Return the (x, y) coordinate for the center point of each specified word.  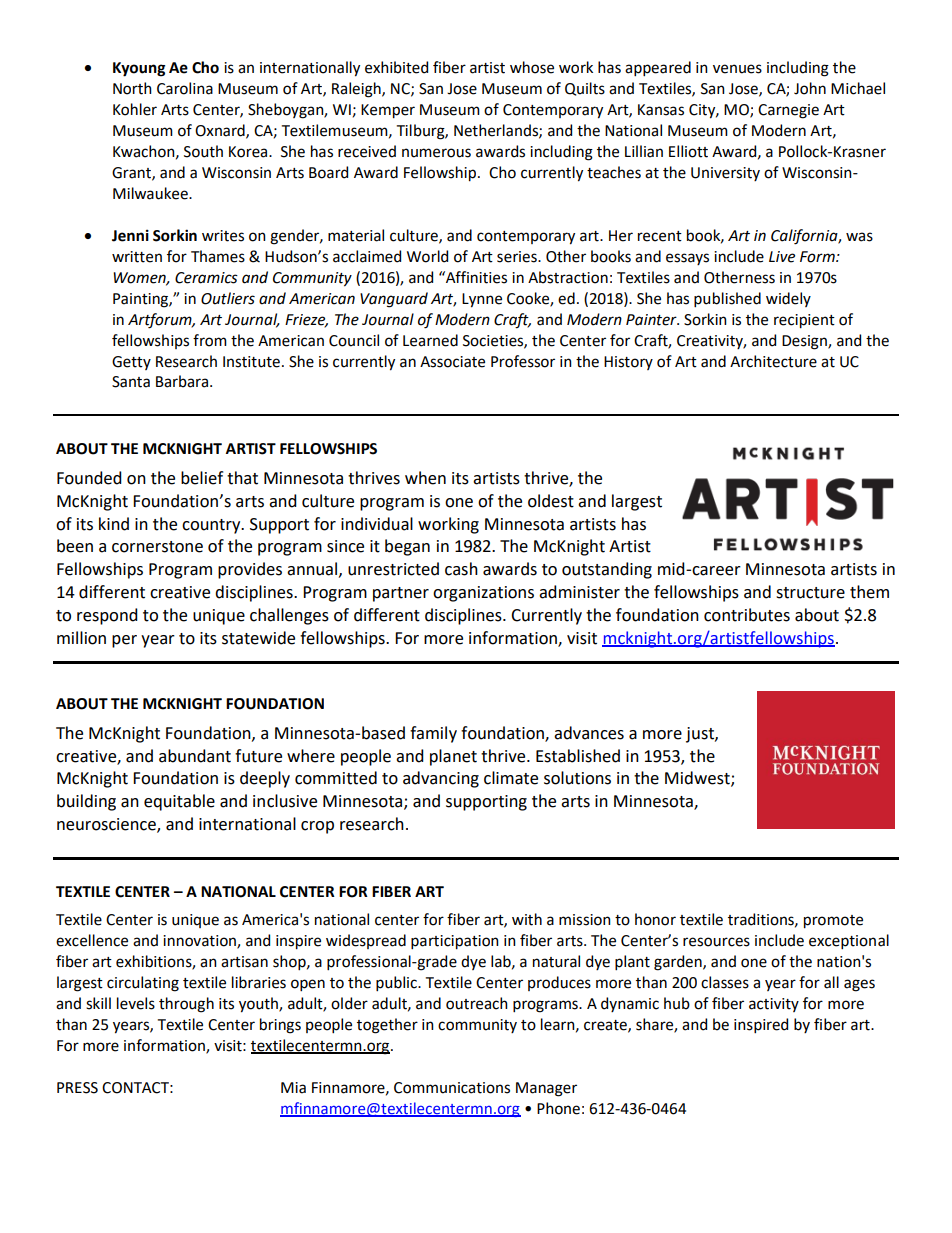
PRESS (77, 1088)
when (425, 478)
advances (589, 733)
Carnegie (788, 111)
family (433, 734)
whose (532, 67)
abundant (195, 756)
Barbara (183, 381)
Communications (452, 1088)
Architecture (773, 361)
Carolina (185, 88)
